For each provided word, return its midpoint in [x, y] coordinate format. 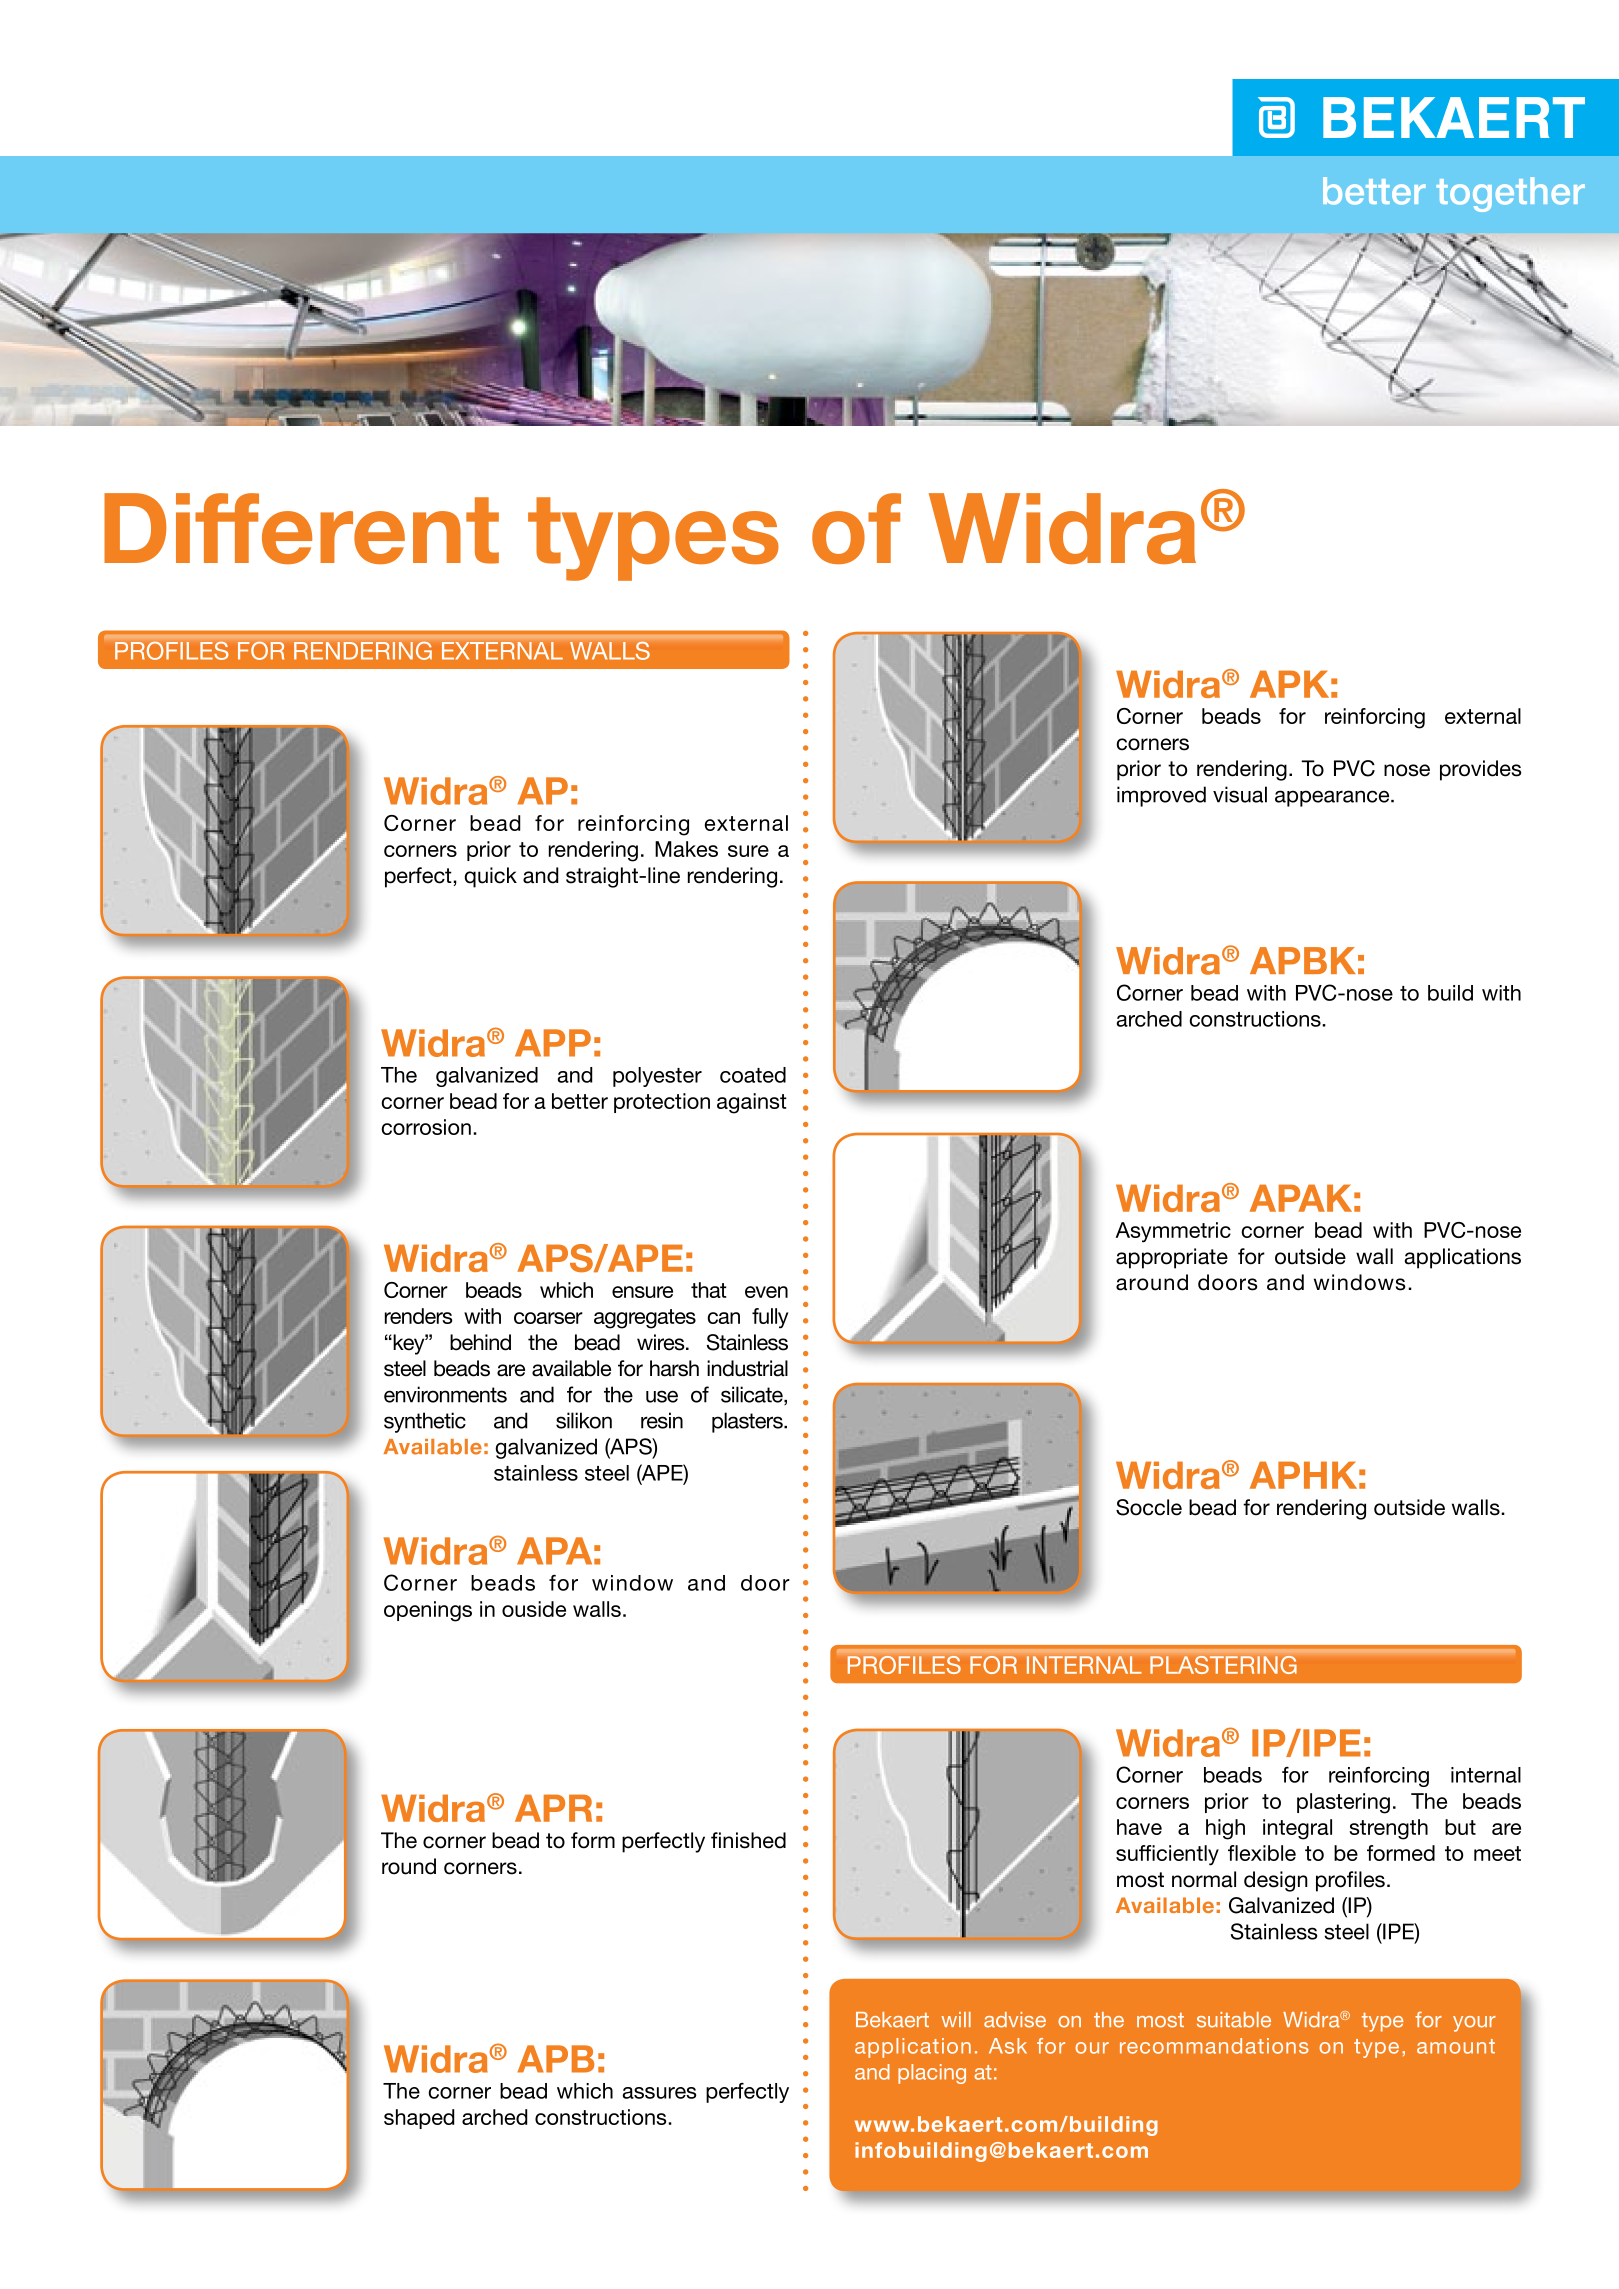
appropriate [1172, 1258]
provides [1481, 770]
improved [1161, 796]
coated [753, 1075]
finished [748, 1840]
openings [428, 1611]
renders [419, 1316]
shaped [419, 2119]
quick [490, 877]
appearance [1333, 798]
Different [301, 528]
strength [1388, 1829]
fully [770, 1318]
